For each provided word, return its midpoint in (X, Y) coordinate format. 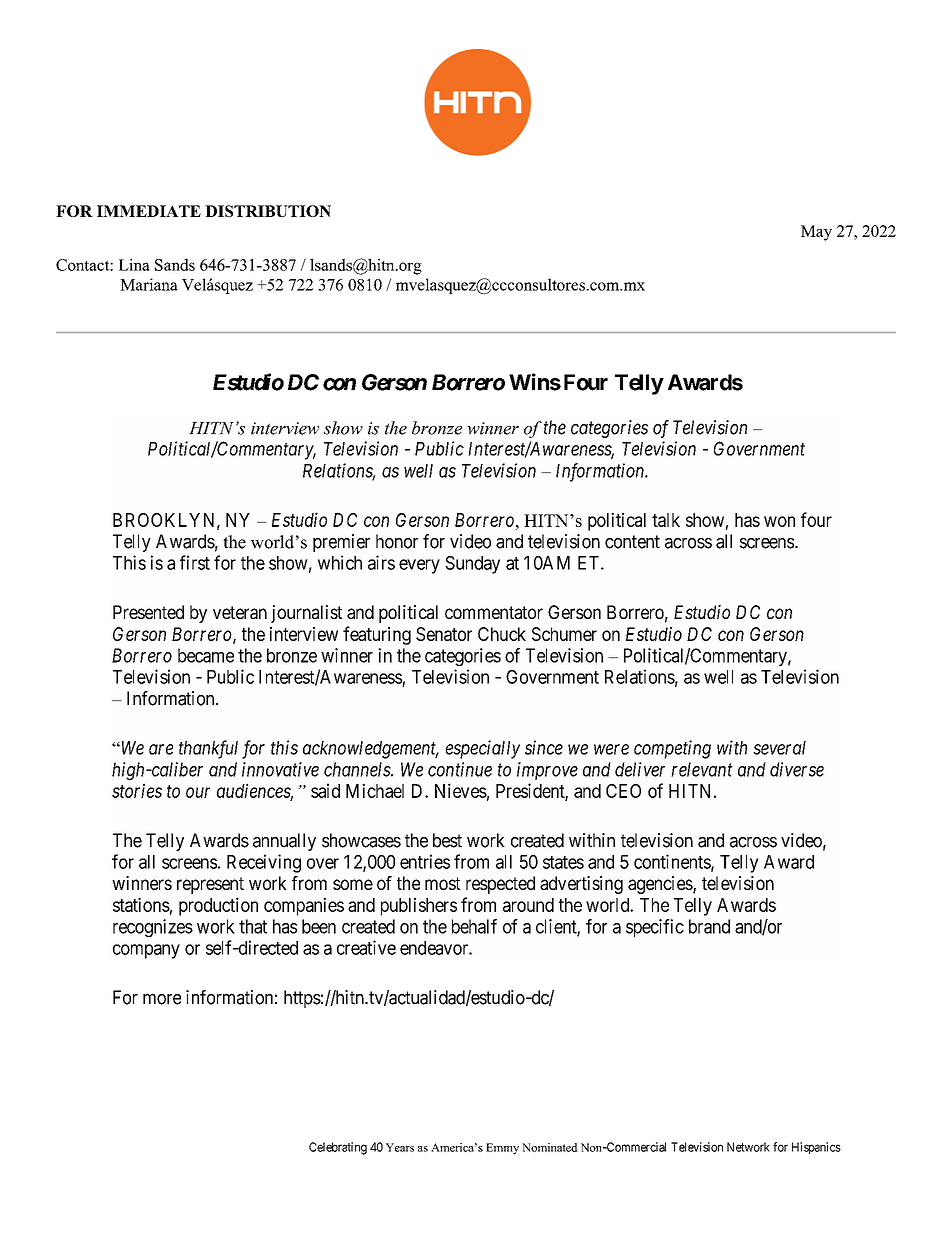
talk (666, 520)
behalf (474, 926)
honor (397, 541)
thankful (208, 749)
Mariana (148, 284)
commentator (494, 612)
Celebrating (338, 1148)
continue (460, 769)
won (779, 521)
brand (709, 926)
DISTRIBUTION (268, 211)
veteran (240, 612)
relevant (702, 769)
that (253, 926)
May (816, 233)
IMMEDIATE (149, 211)
